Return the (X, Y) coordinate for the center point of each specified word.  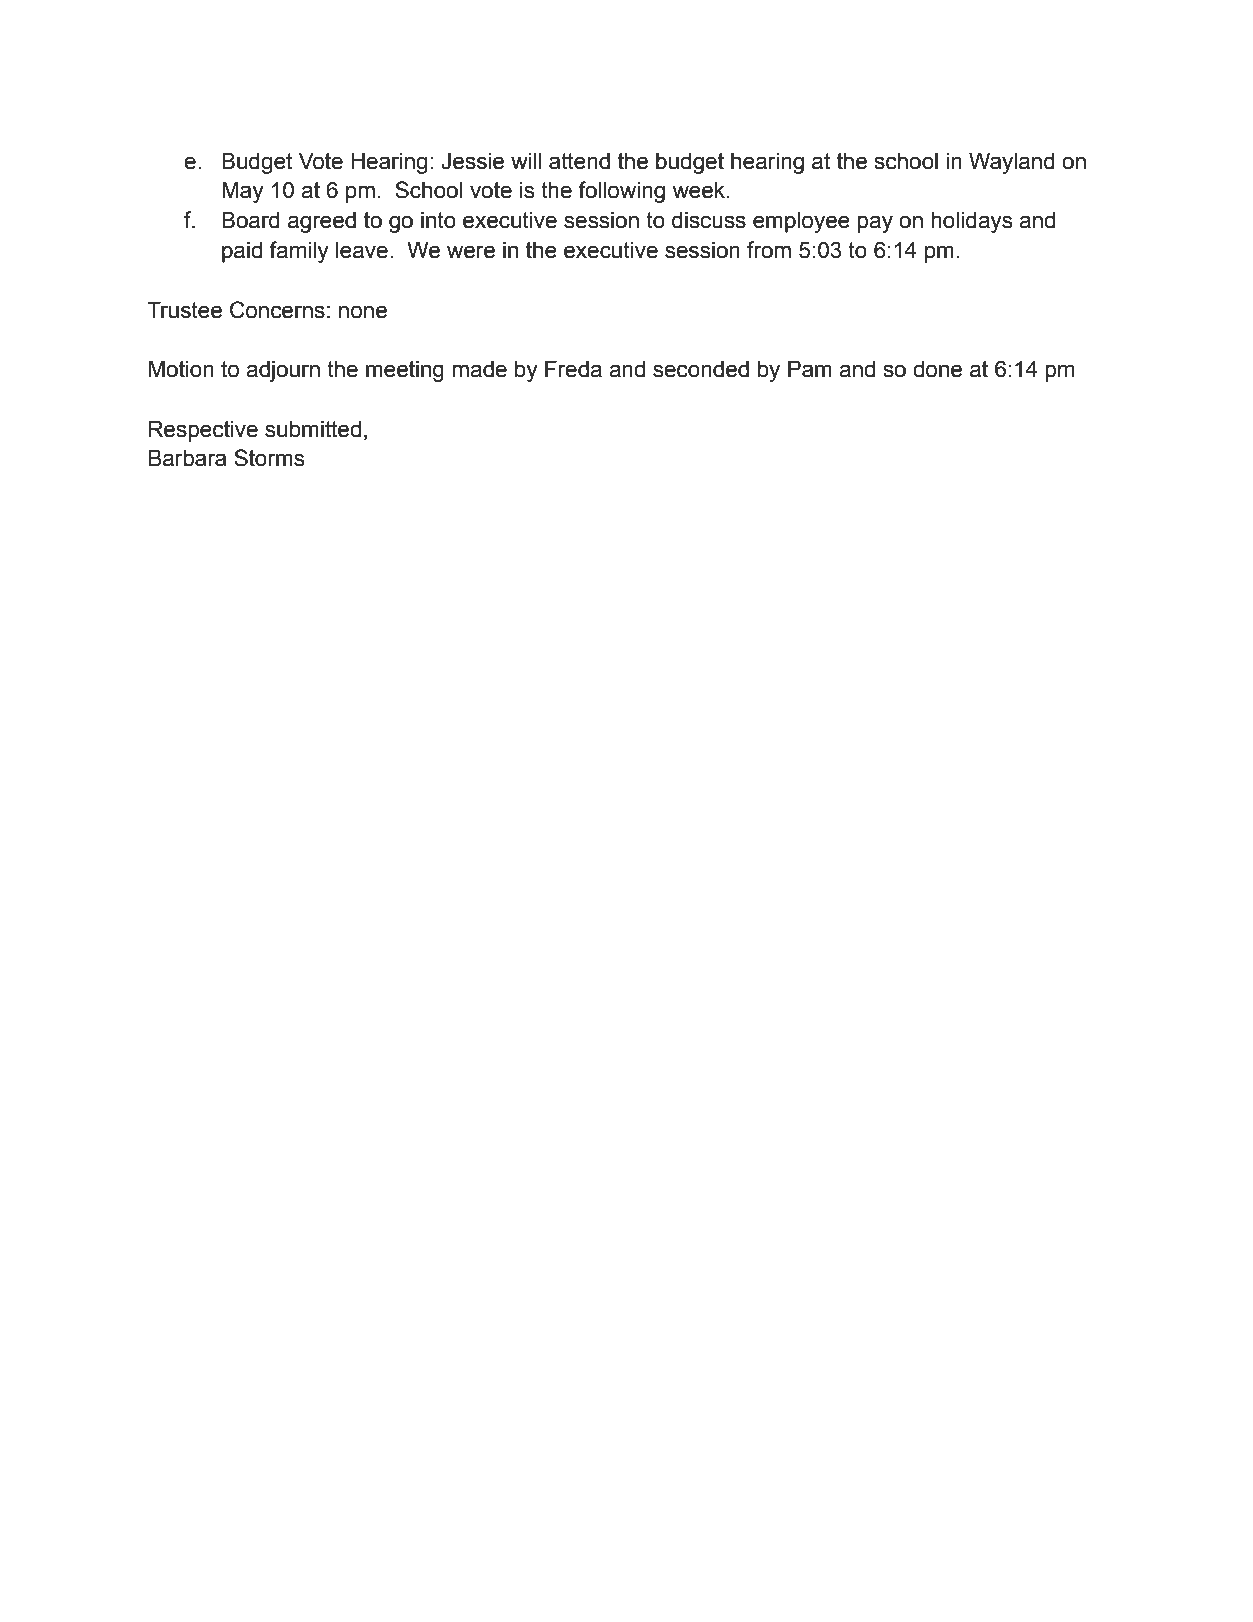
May (243, 192)
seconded (701, 369)
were (471, 252)
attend (579, 161)
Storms (269, 458)
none (363, 312)
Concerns (277, 310)
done (937, 369)
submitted (313, 429)
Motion (181, 369)
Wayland (1012, 163)
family (299, 252)
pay (875, 224)
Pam (810, 369)
